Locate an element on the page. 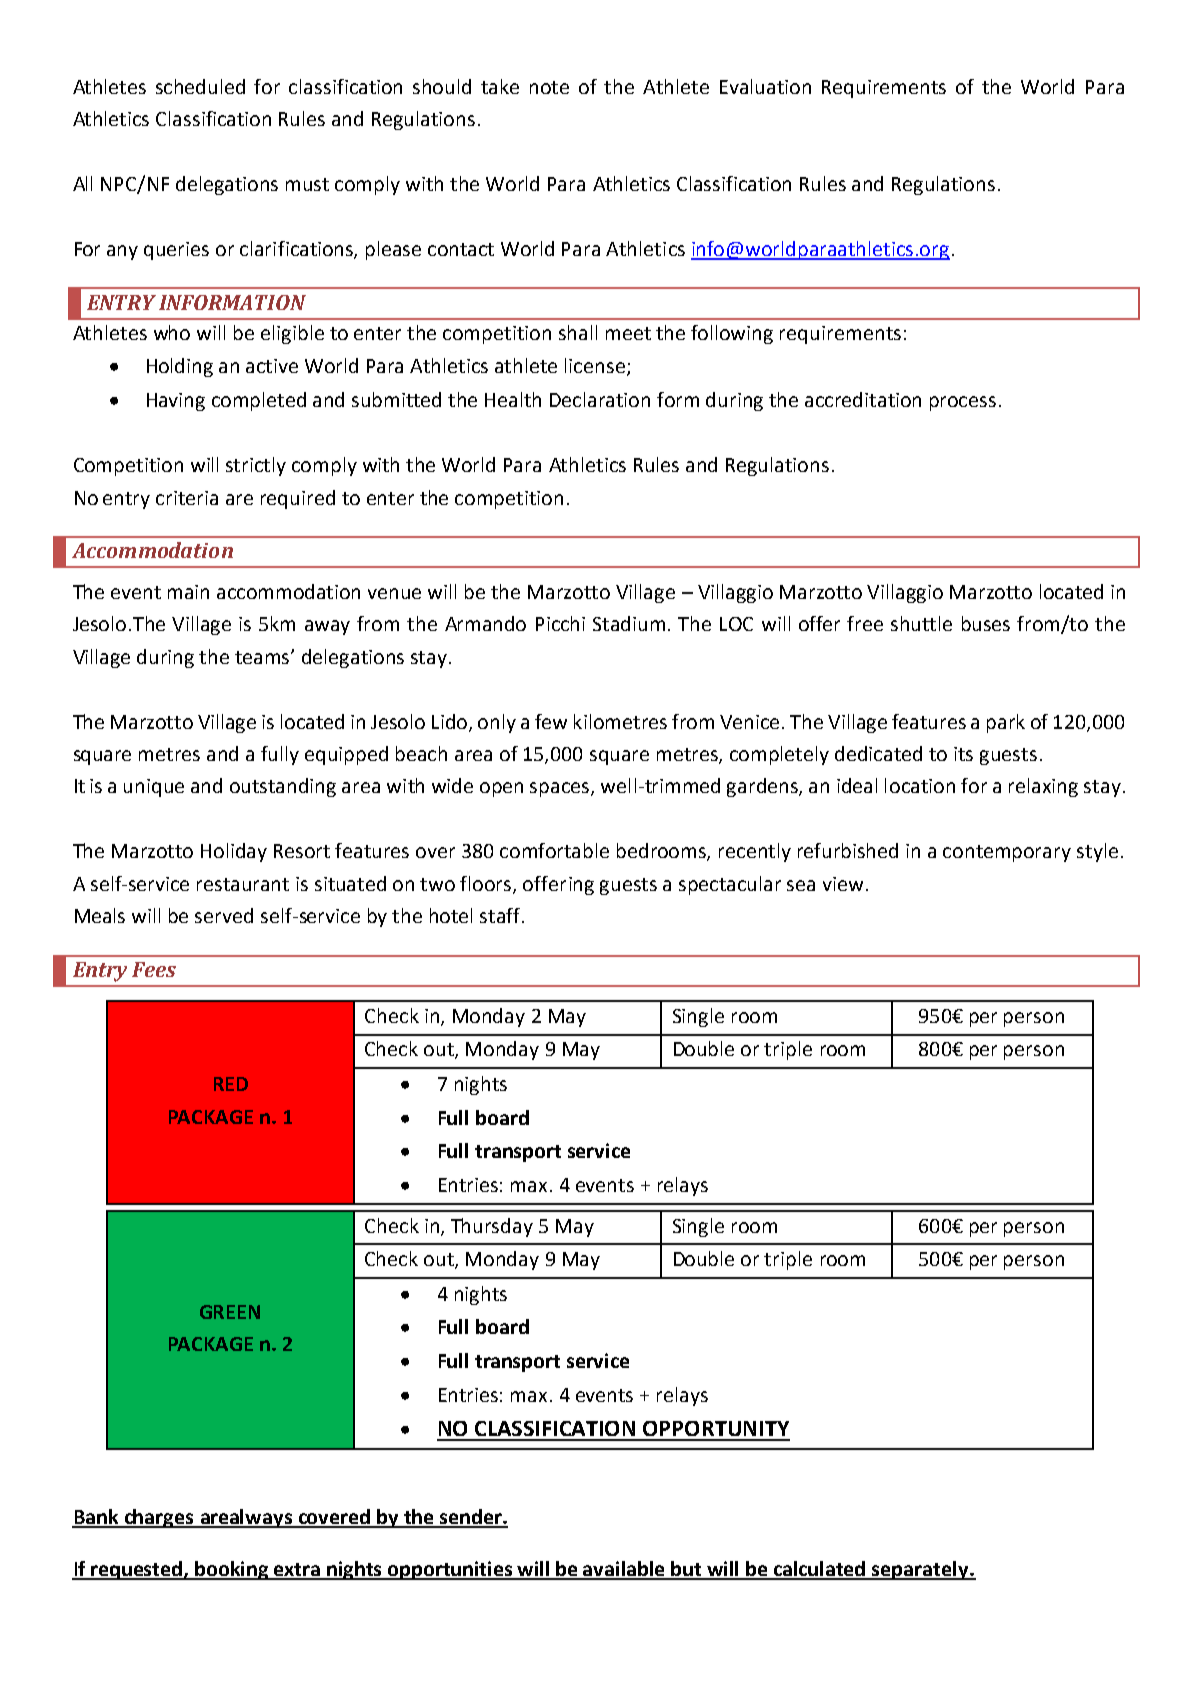 The image size is (1199, 1697). Armando is located at coordinates (485, 623).
